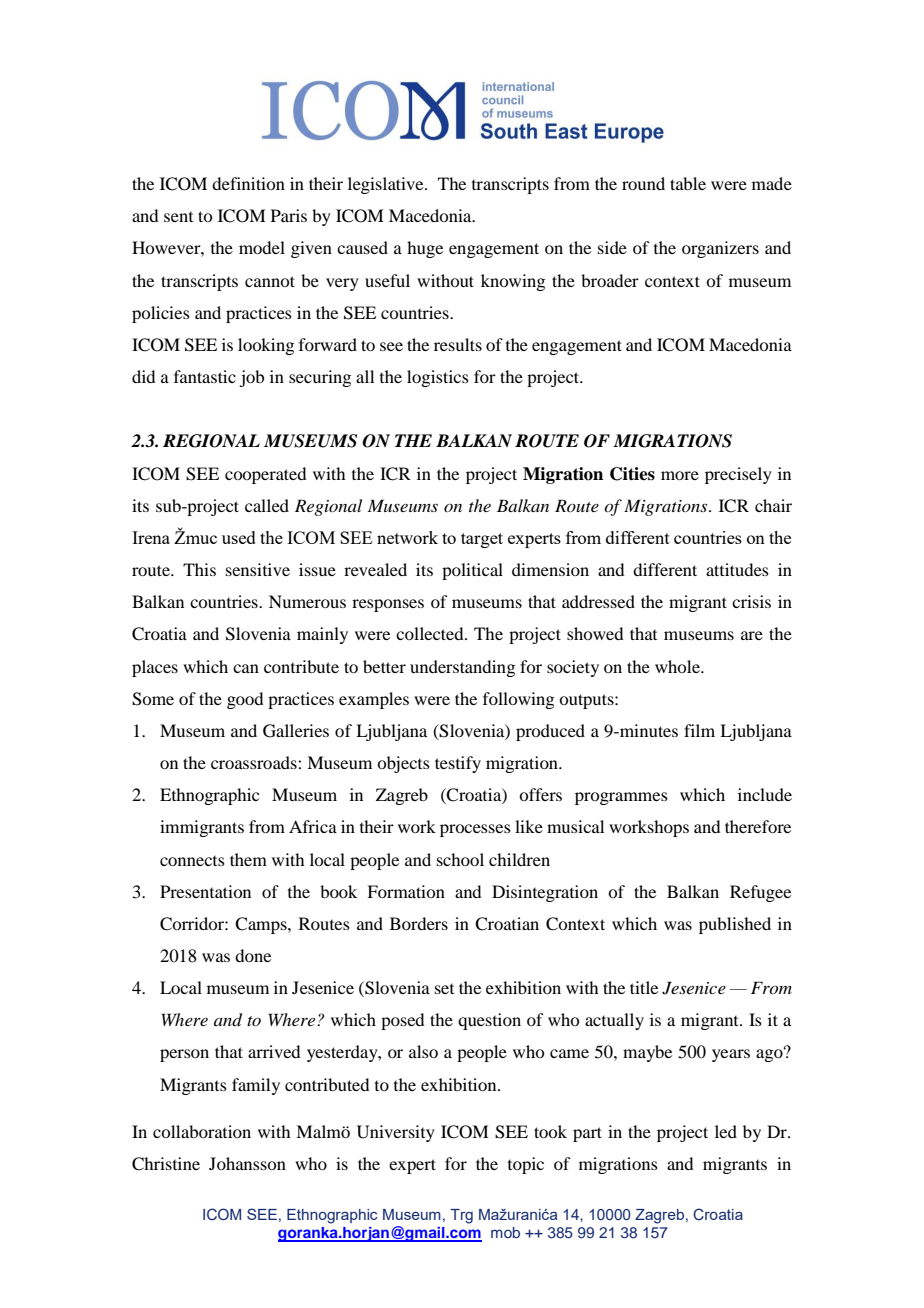 This screenshot has height=1308, width=924. Describe the element at coordinates (461, 1216) in the screenshot. I see `Trg` at that location.
